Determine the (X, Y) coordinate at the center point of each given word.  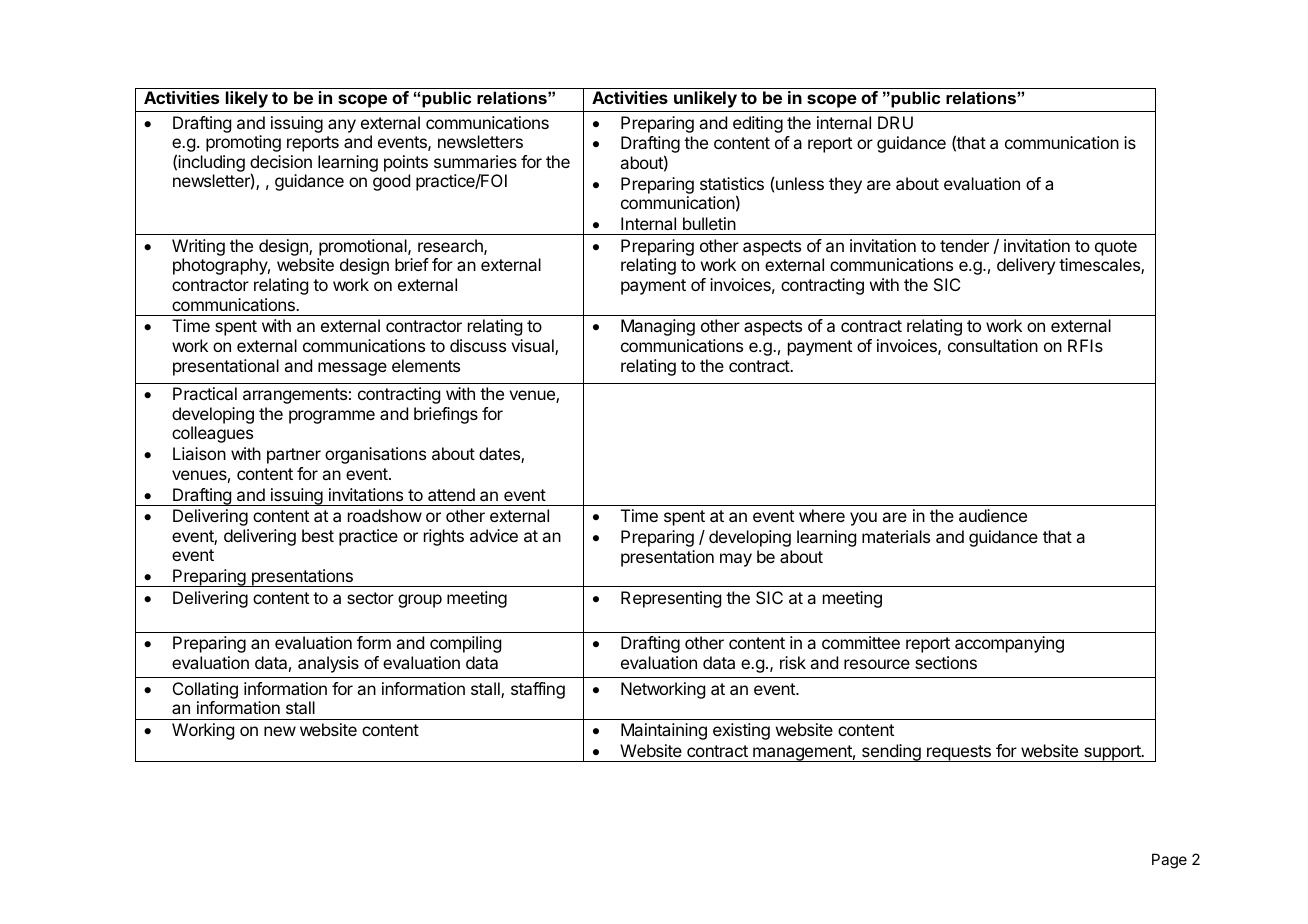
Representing (671, 599)
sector (370, 598)
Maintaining (664, 731)
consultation (993, 345)
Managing (658, 327)
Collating (205, 692)
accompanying (1009, 644)
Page (1169, 861)
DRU (895, 122)
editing (758, 124)
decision (281, 161)
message (352, 369)
